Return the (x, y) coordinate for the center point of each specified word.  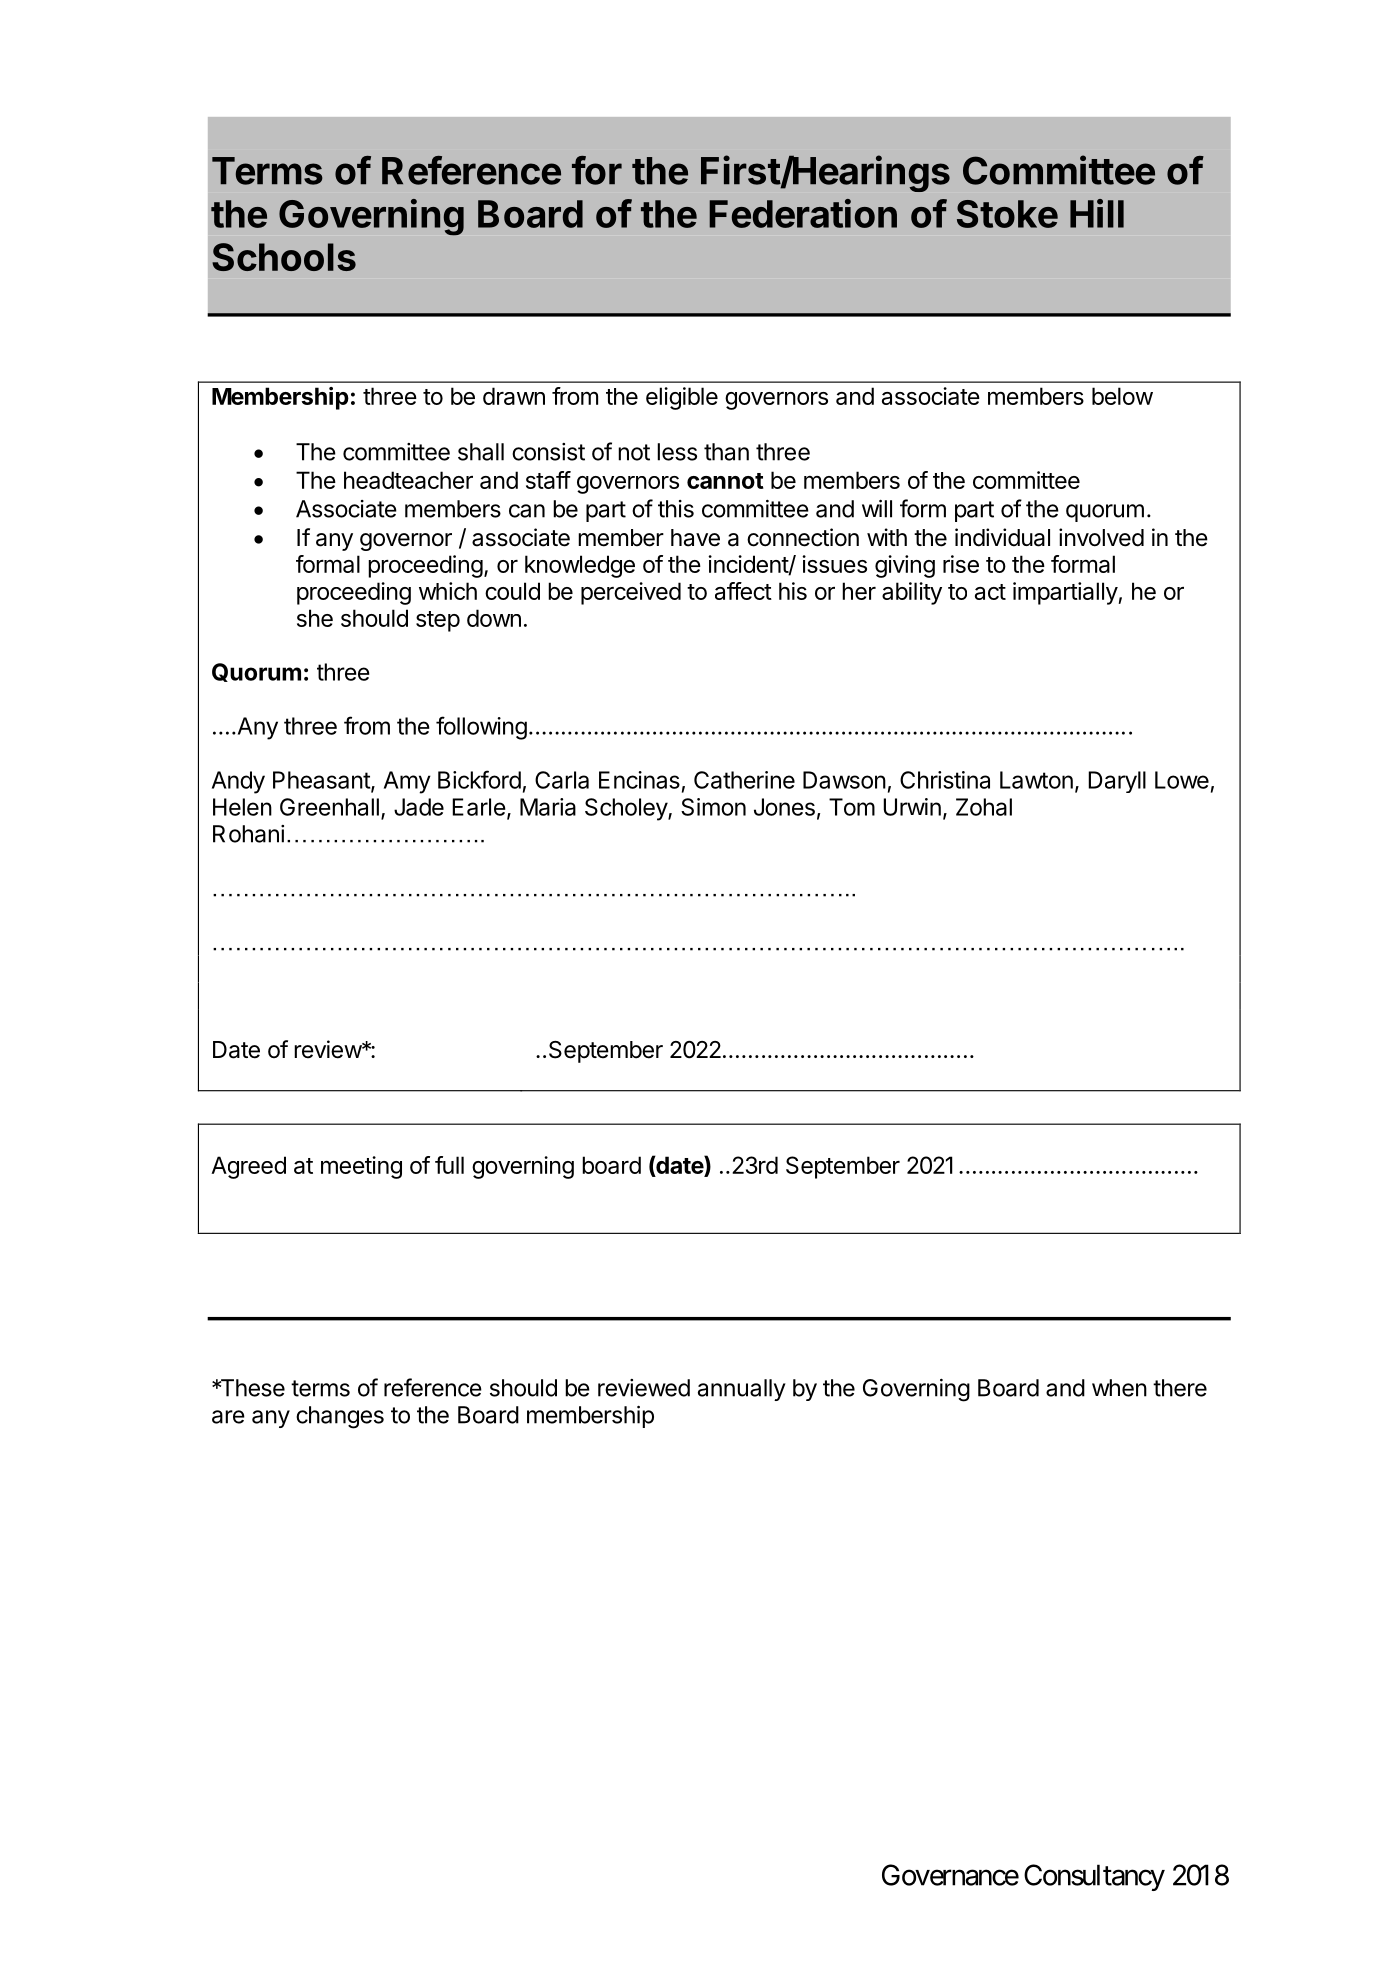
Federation (803, 213)
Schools (284, 257)
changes (340, 1417)
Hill (1097, 213)
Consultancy (1094, 1877)
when (1119, 1388)
